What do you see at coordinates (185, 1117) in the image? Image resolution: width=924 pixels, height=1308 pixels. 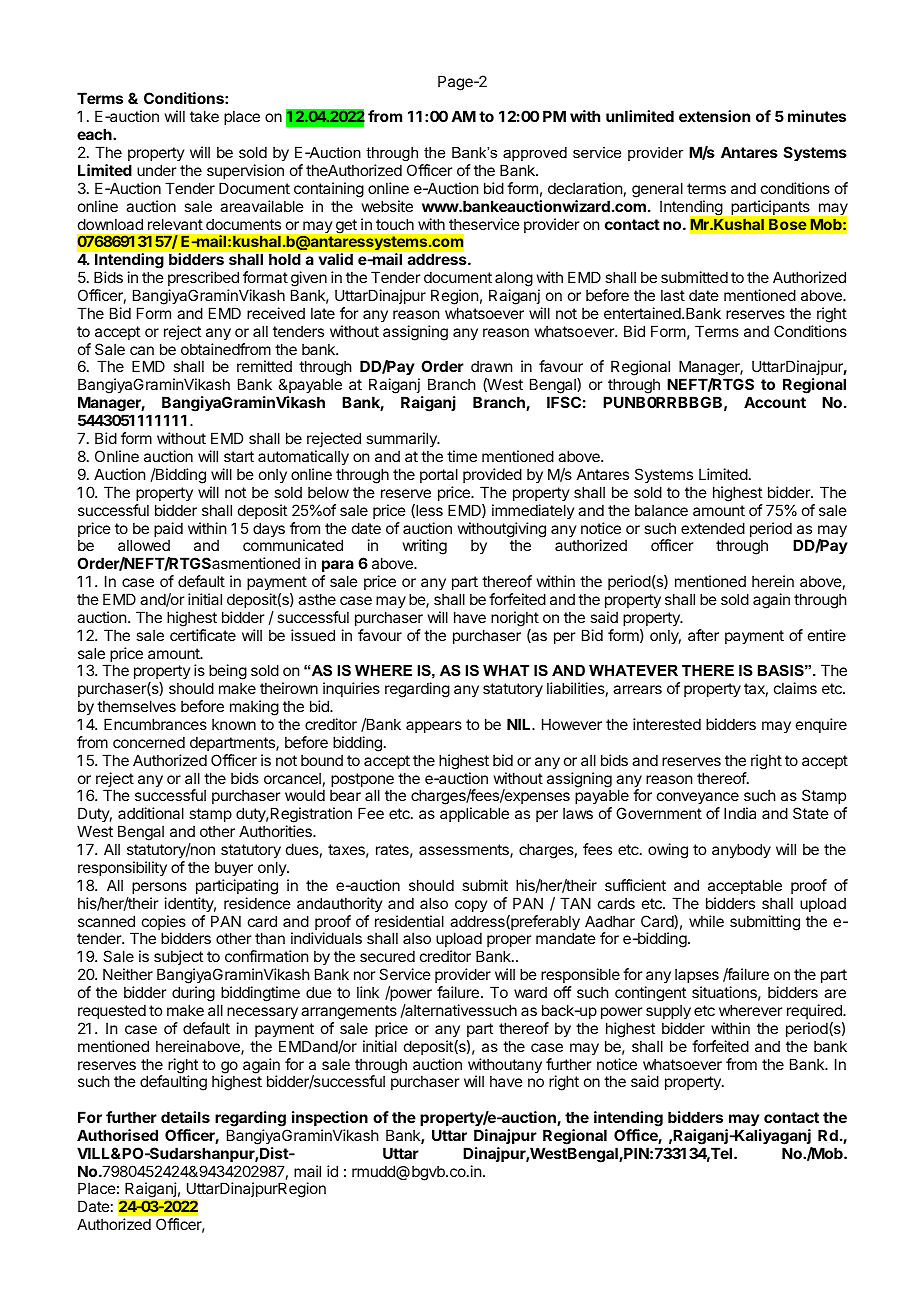 I see `details` at bounding box center [185, 1117].
